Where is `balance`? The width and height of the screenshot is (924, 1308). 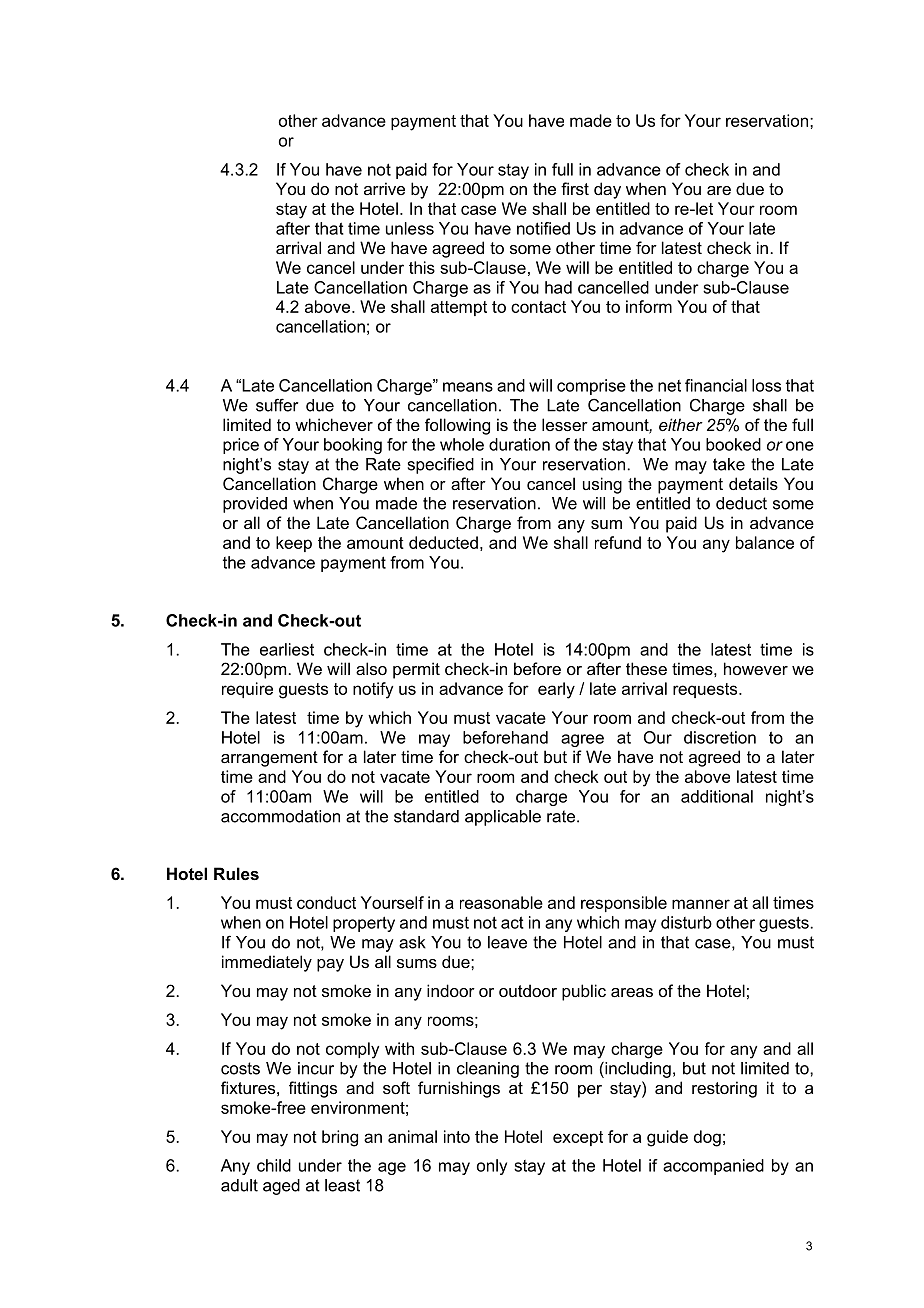
balance is located at coordinates (765, 542).
